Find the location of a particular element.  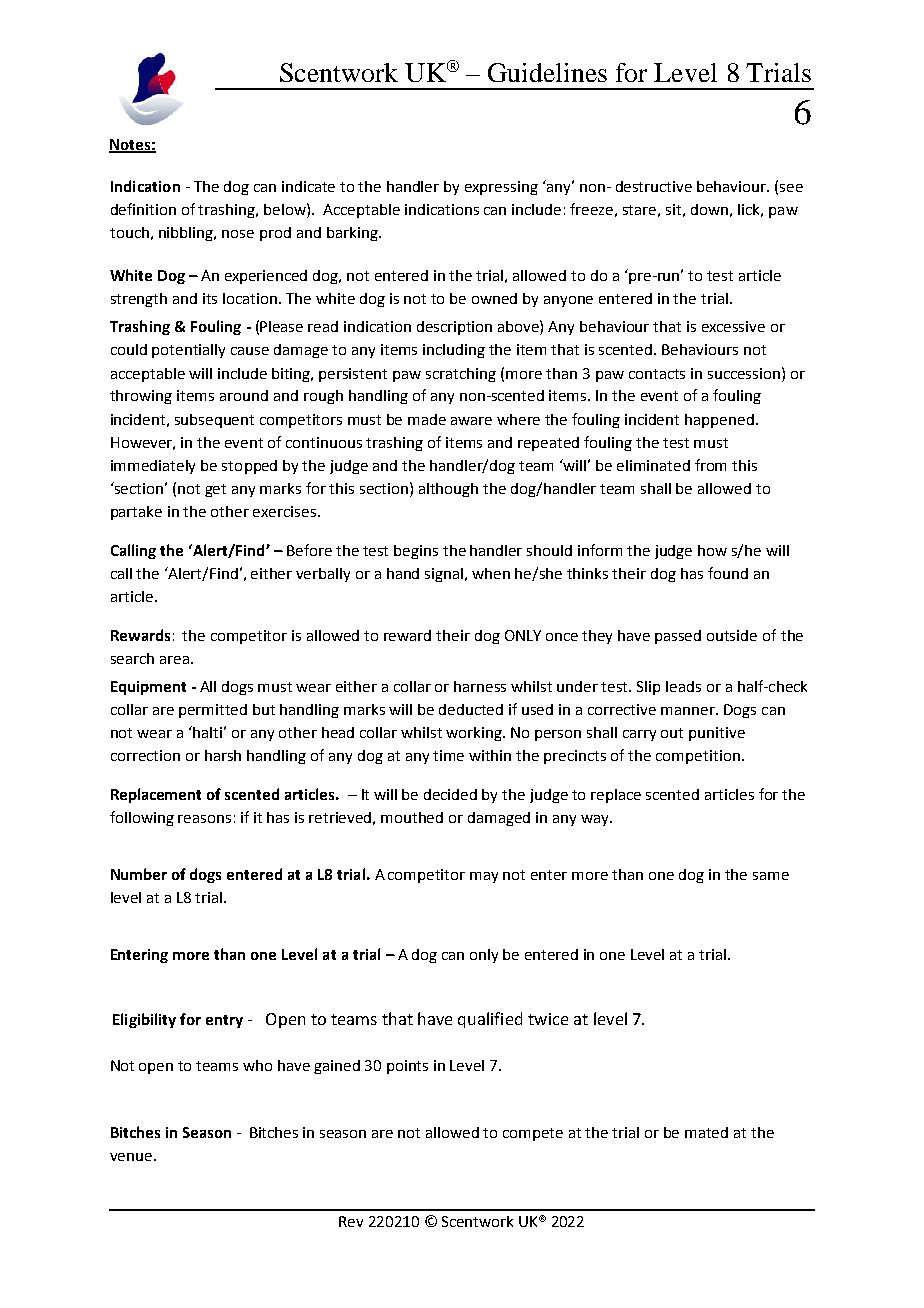

down is located at coordinates (709, 209).
